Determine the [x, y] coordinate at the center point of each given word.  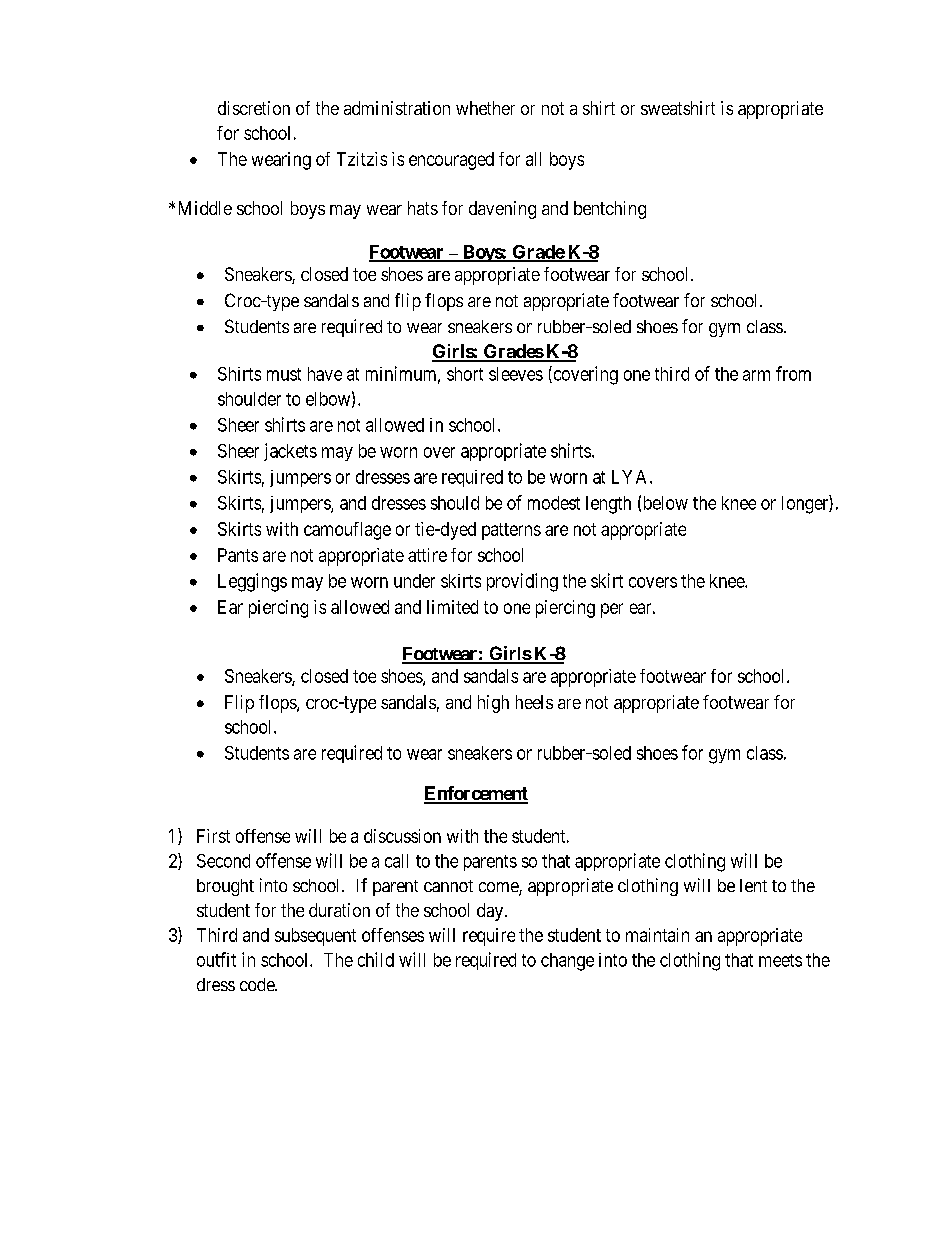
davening [502, 210]
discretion [254, 108]
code [258, 984]
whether [485, 108]
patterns [511, 531]
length [608, 505]
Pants [238, 555]
